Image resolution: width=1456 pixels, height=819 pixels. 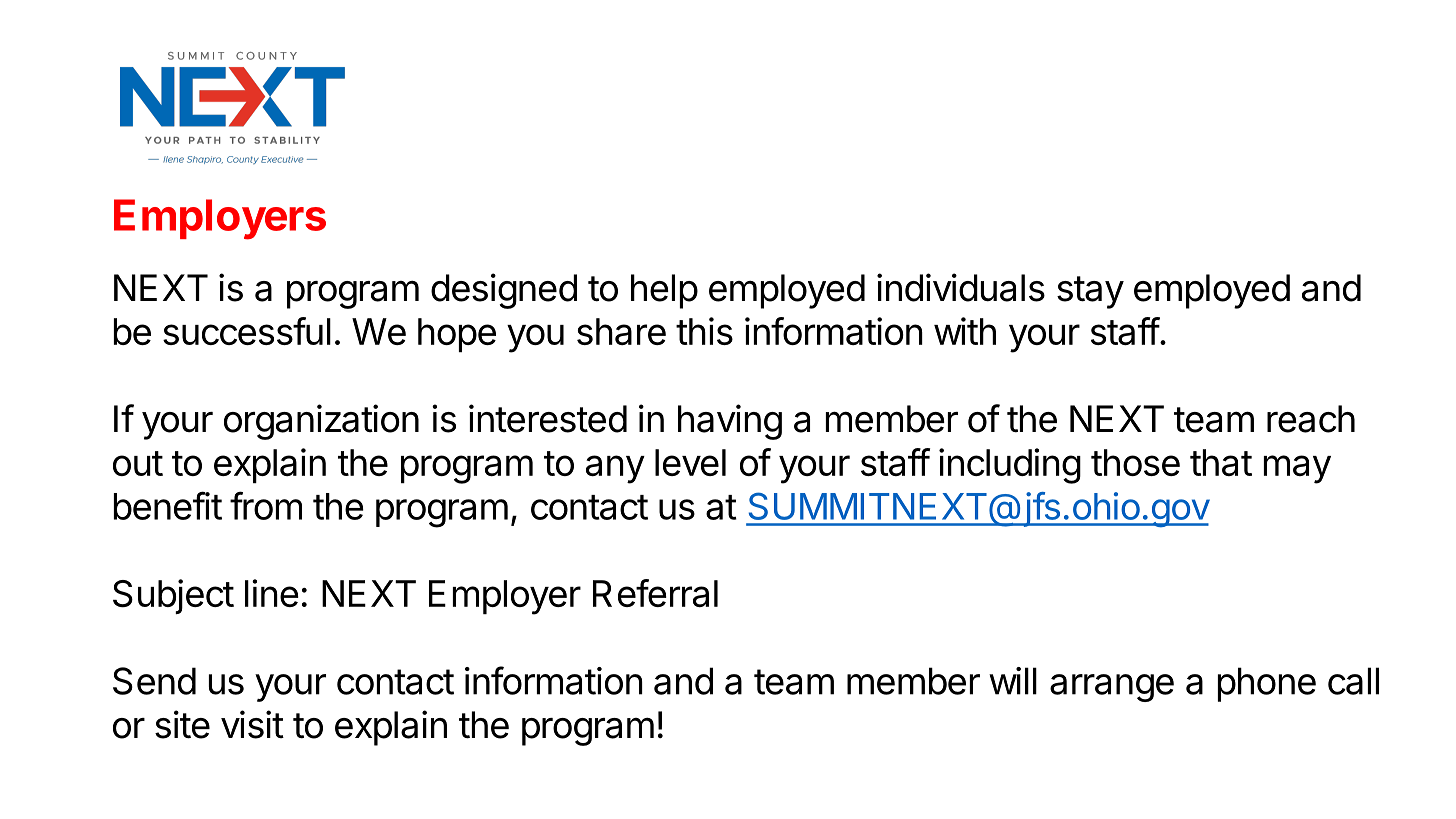 I want to click on any, so click(x=615, y=469).
